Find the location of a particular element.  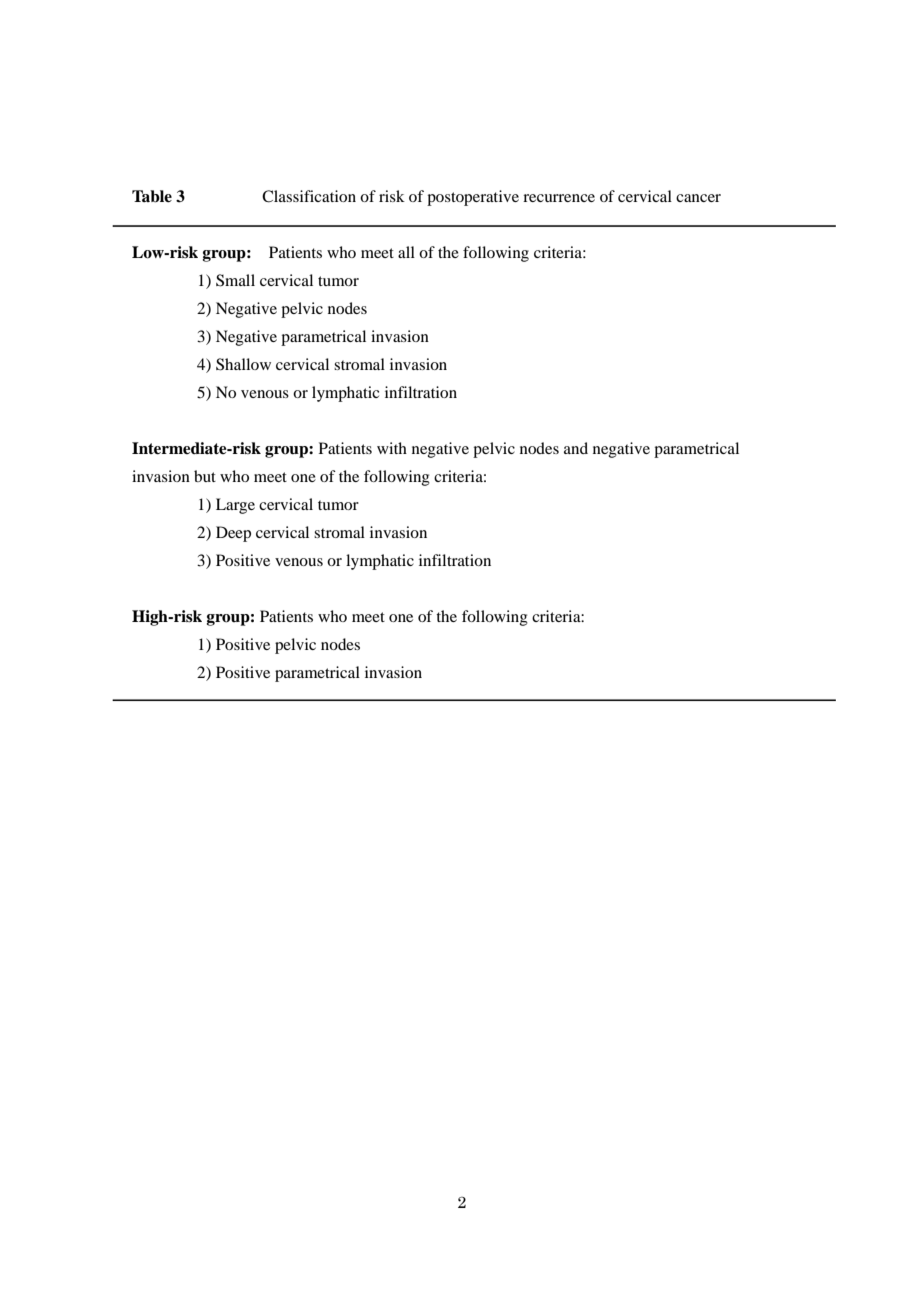

Deep is located at coordinates (233, 534).
